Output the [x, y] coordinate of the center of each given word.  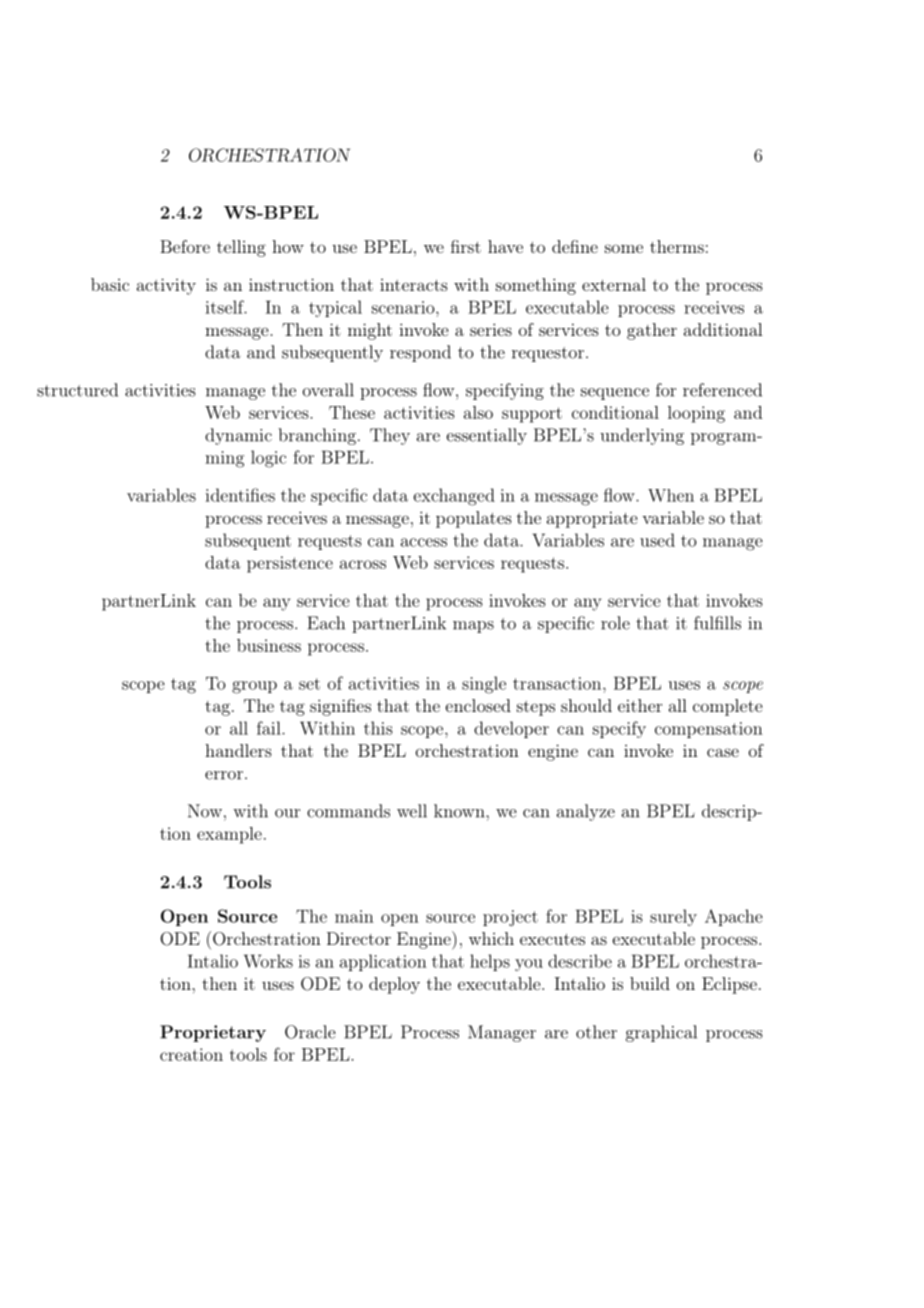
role [615, 623]
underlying [642, 436]
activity [166, 286]
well [412, 811]
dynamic [238, 436]
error [224, 775]
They [390, 436]
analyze [586, 812]
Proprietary [213, 1033]
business [269, 645]
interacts [414, 285]
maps [473, 627]
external [614, 284]
